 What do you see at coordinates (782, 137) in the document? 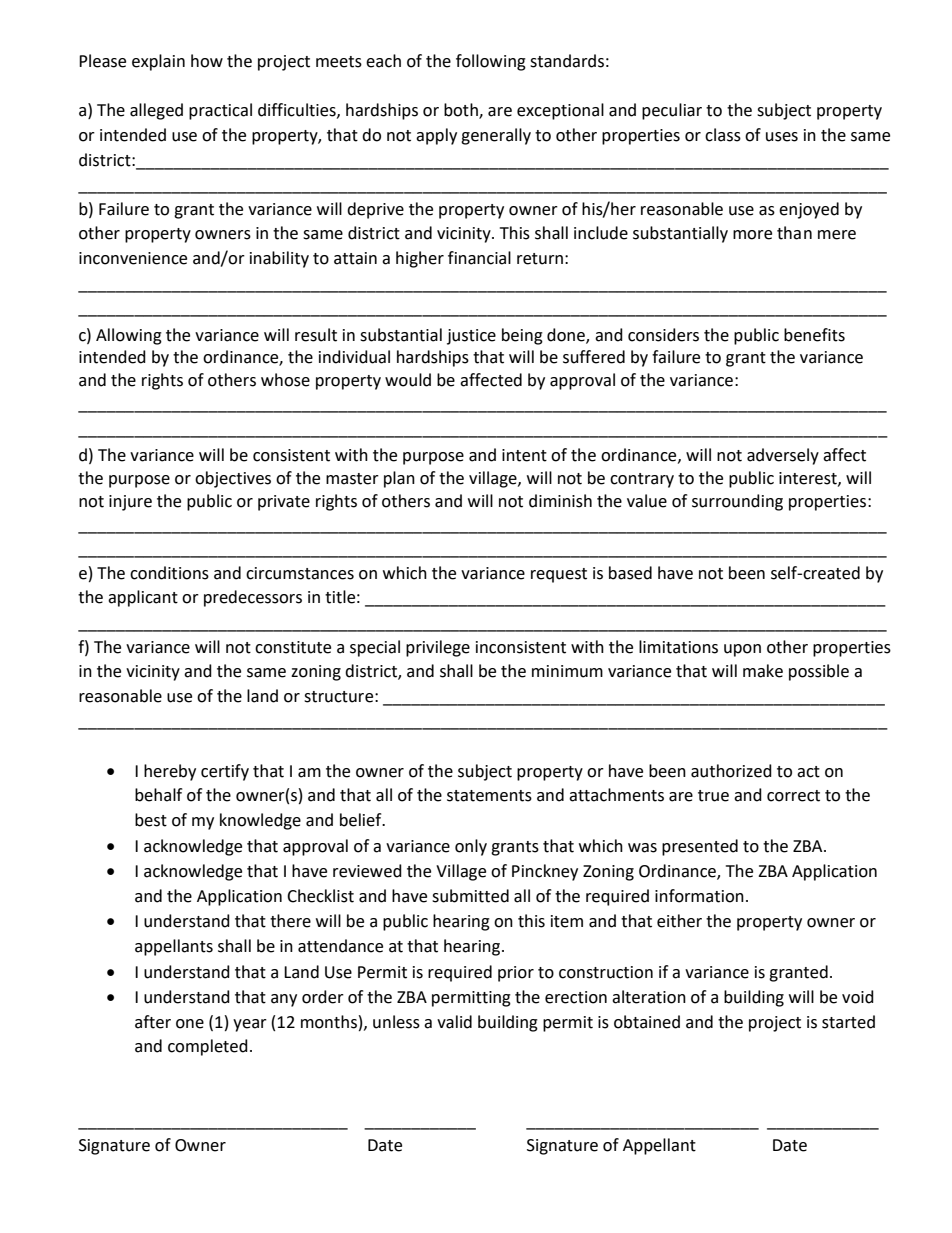
I see `uses` at bounding box center [782, 137].
